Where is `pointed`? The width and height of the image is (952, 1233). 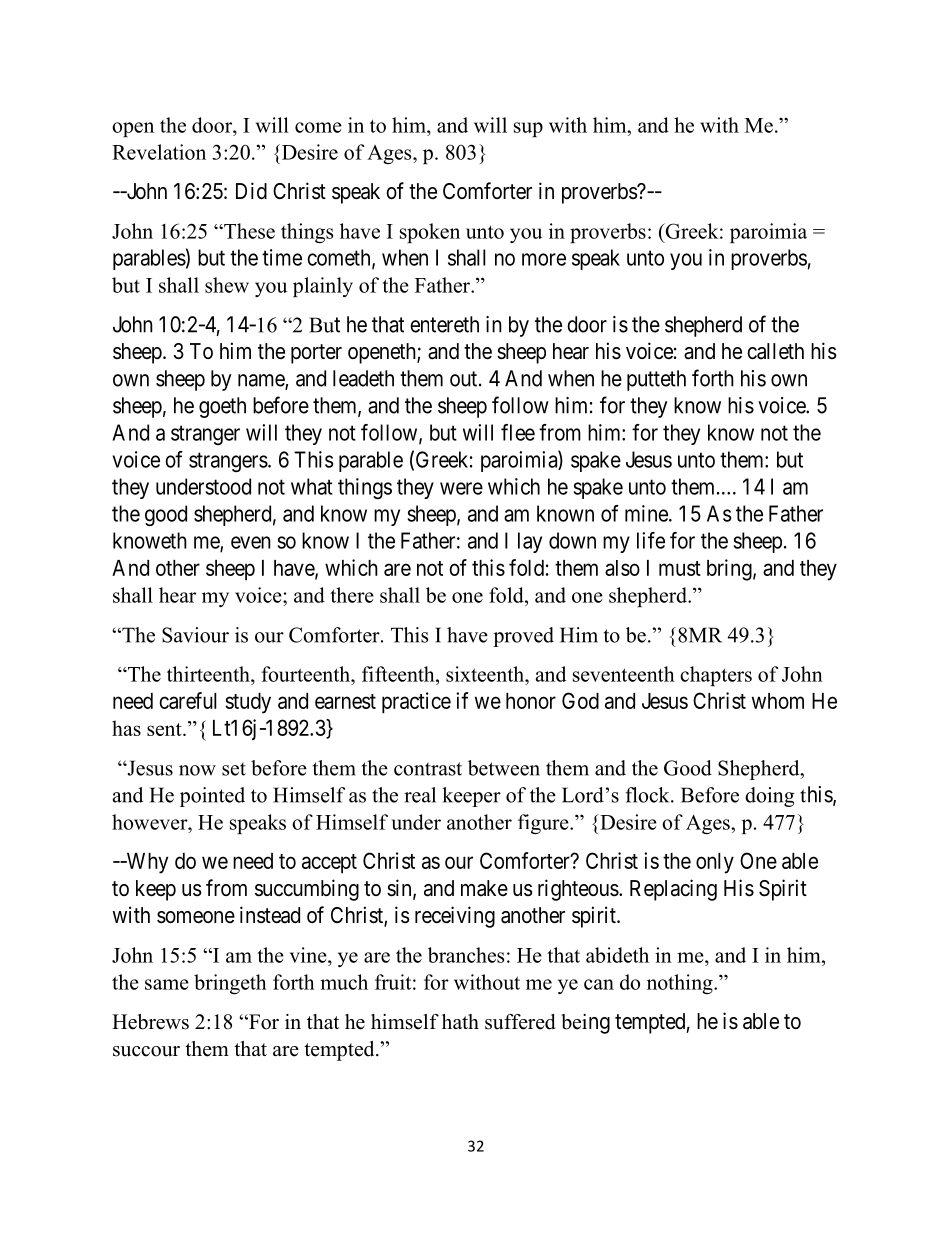 pointed is located at coordinates (212, 797).
